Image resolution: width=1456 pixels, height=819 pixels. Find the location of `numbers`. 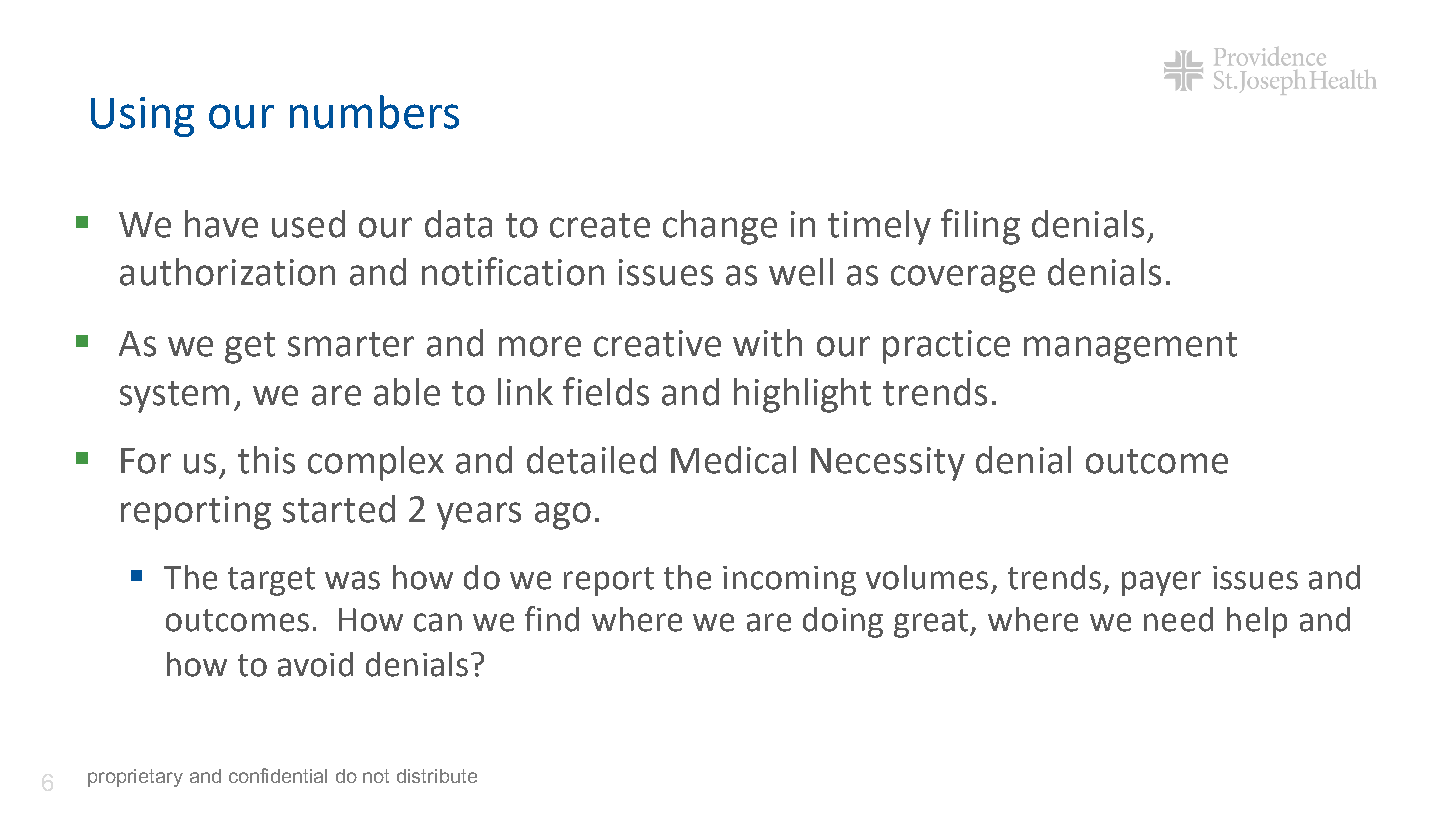

numbers is located at coordinates (374, 112).
